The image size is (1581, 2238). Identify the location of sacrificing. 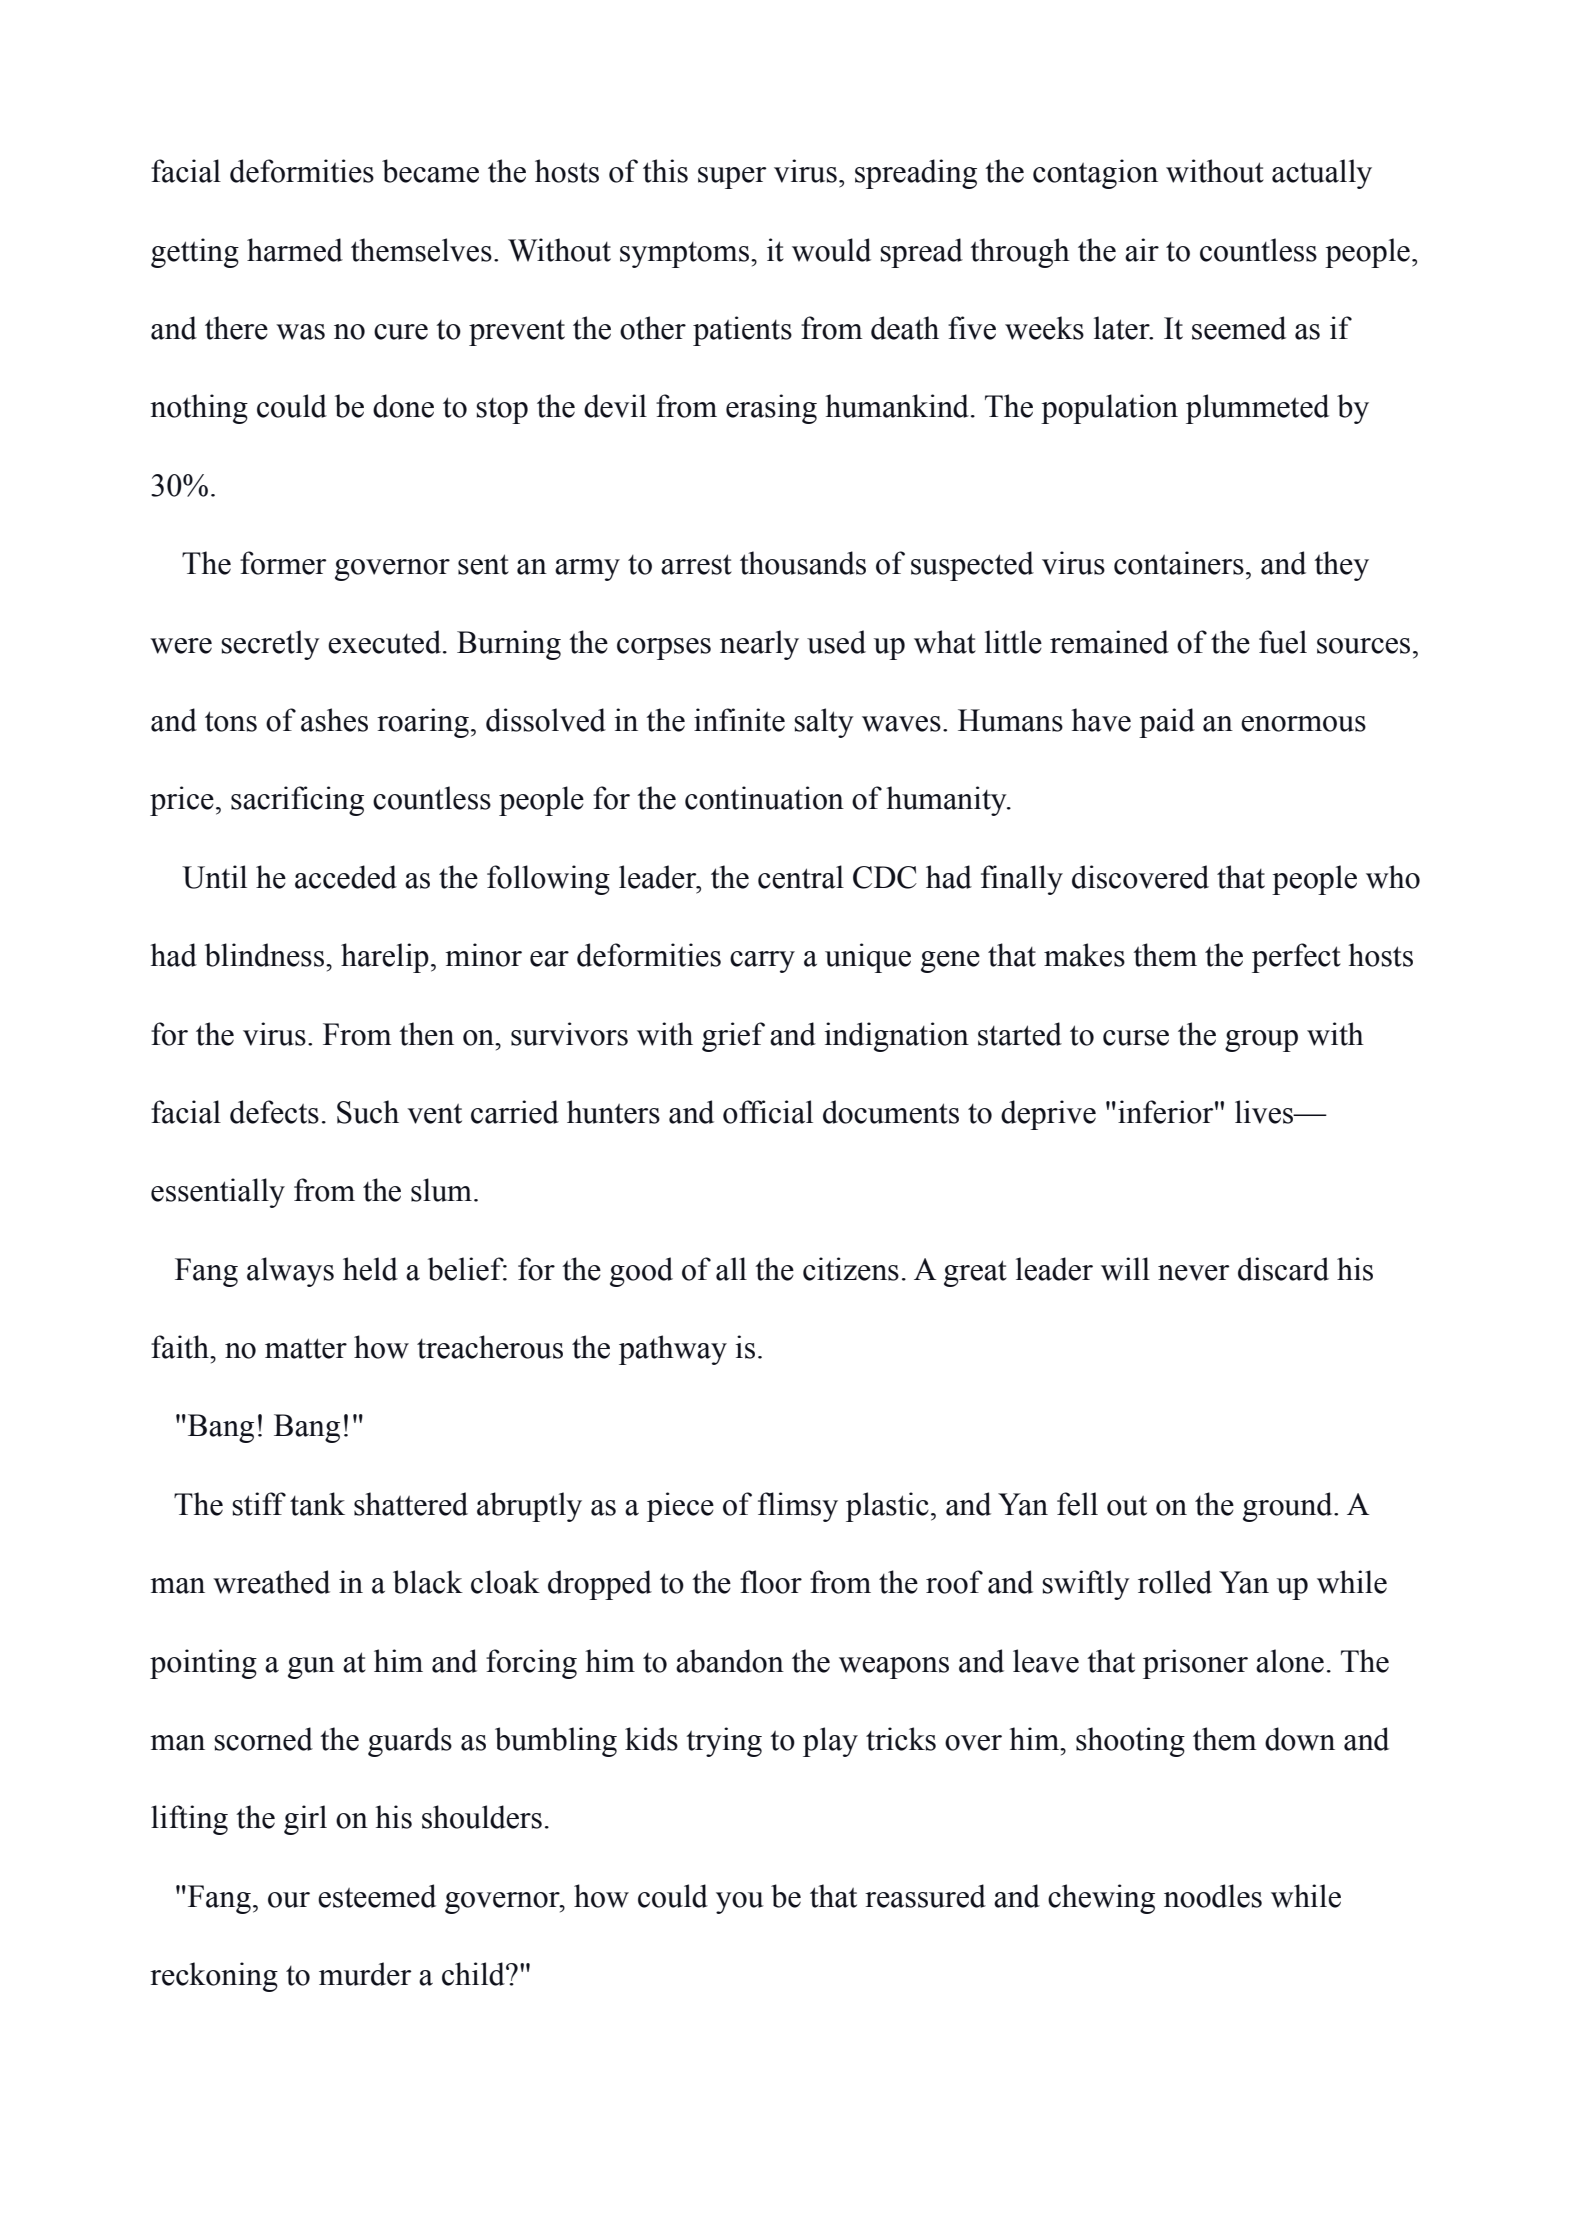
(297, 801).
